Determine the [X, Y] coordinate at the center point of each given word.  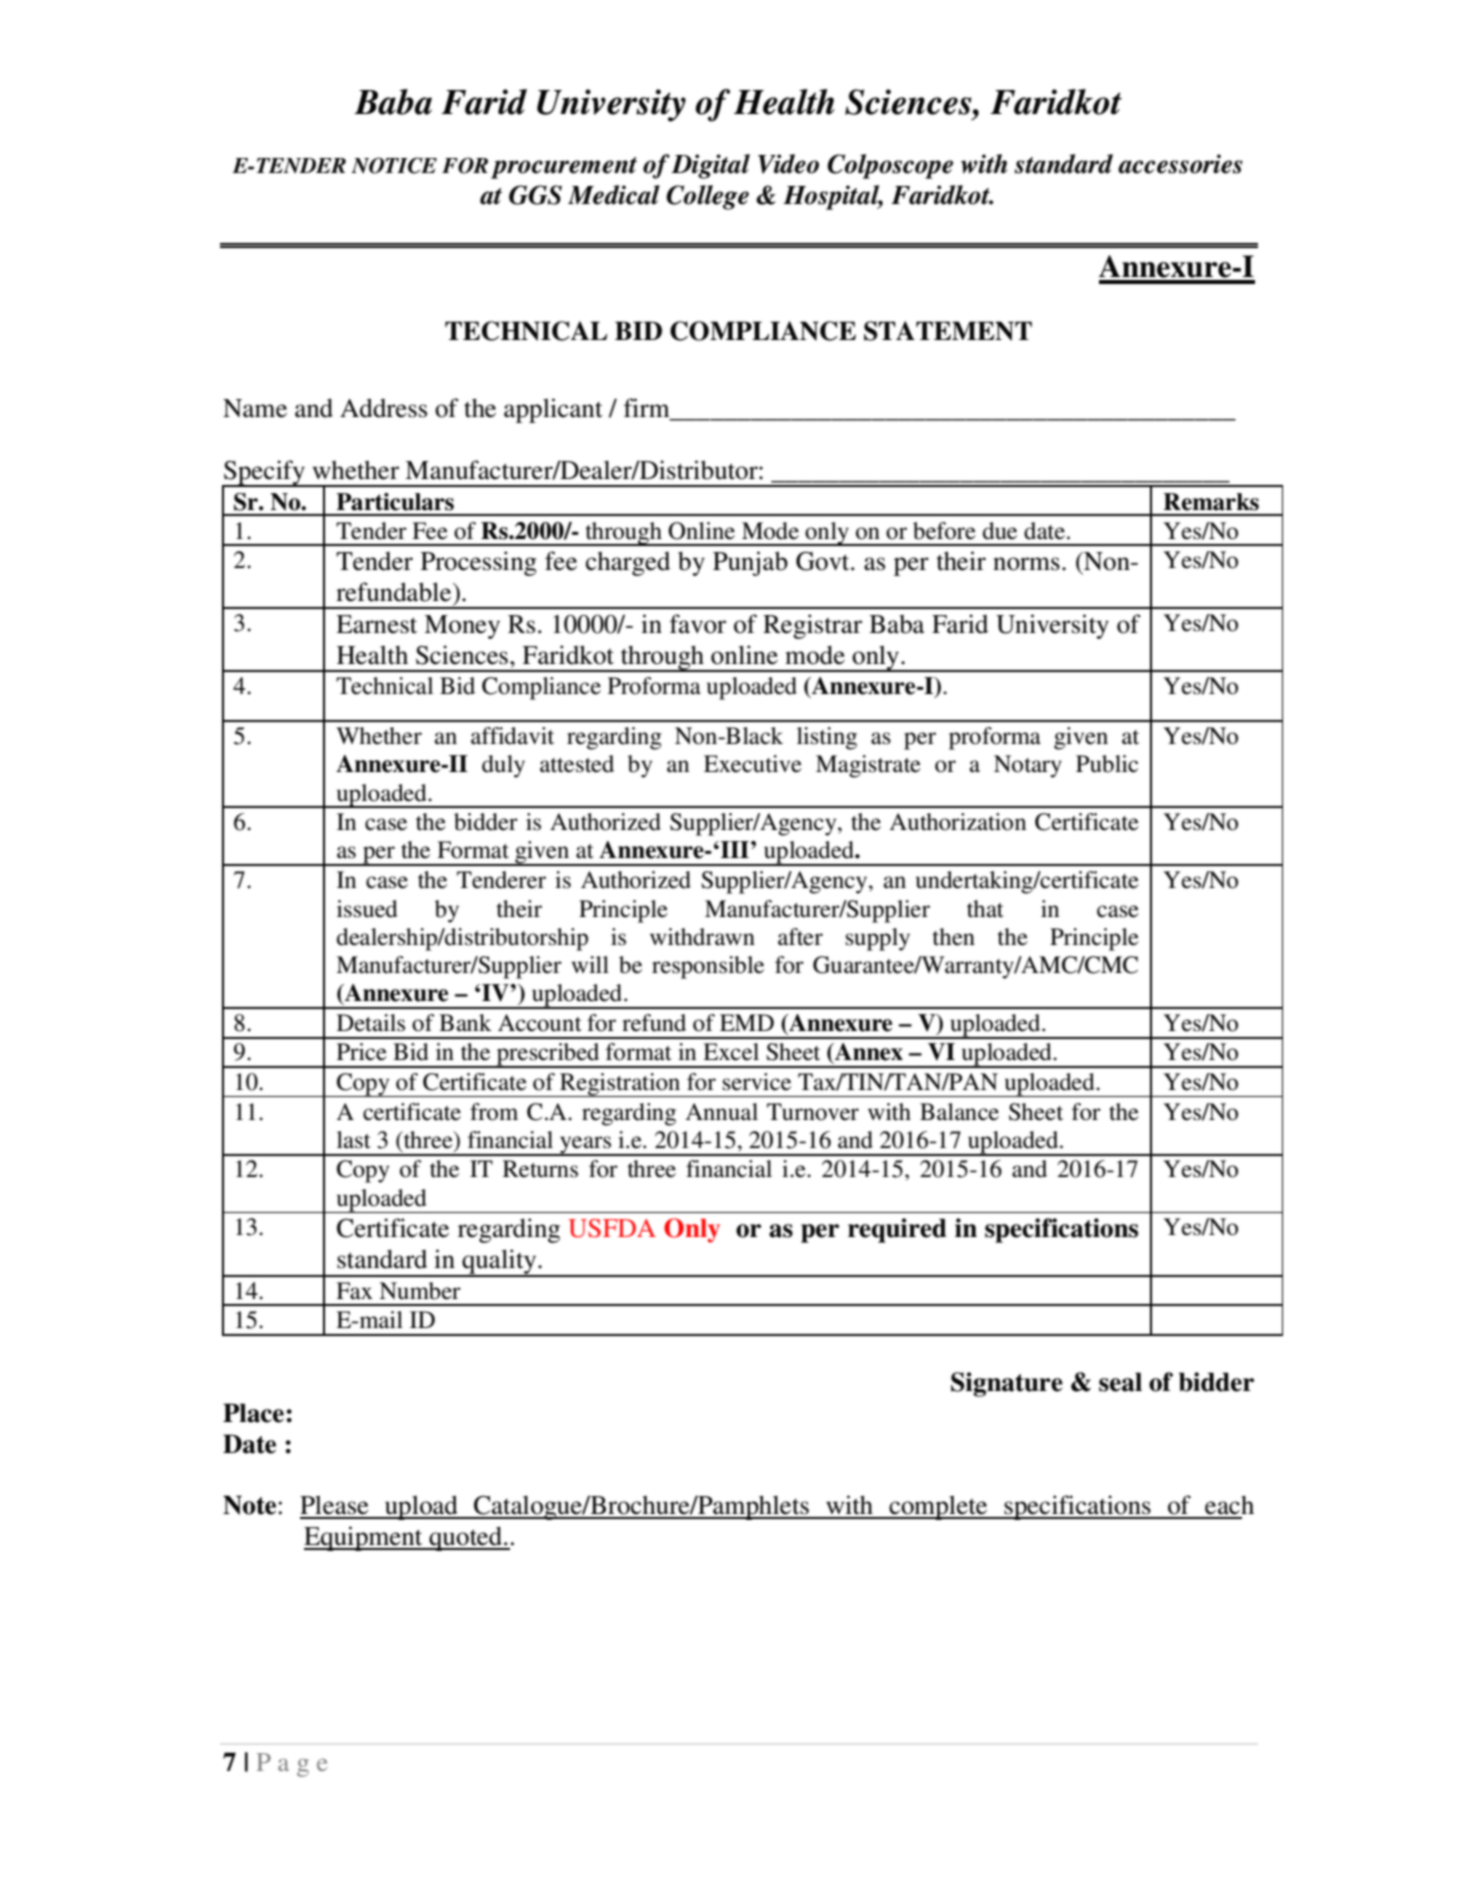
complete [938, 1507]
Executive [753, 764]
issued [367, 909]
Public [1107, 764]
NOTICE [394, 165]
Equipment [364, 1538]
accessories [1180, 164]
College [707, 197]
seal [1120, 1382]
